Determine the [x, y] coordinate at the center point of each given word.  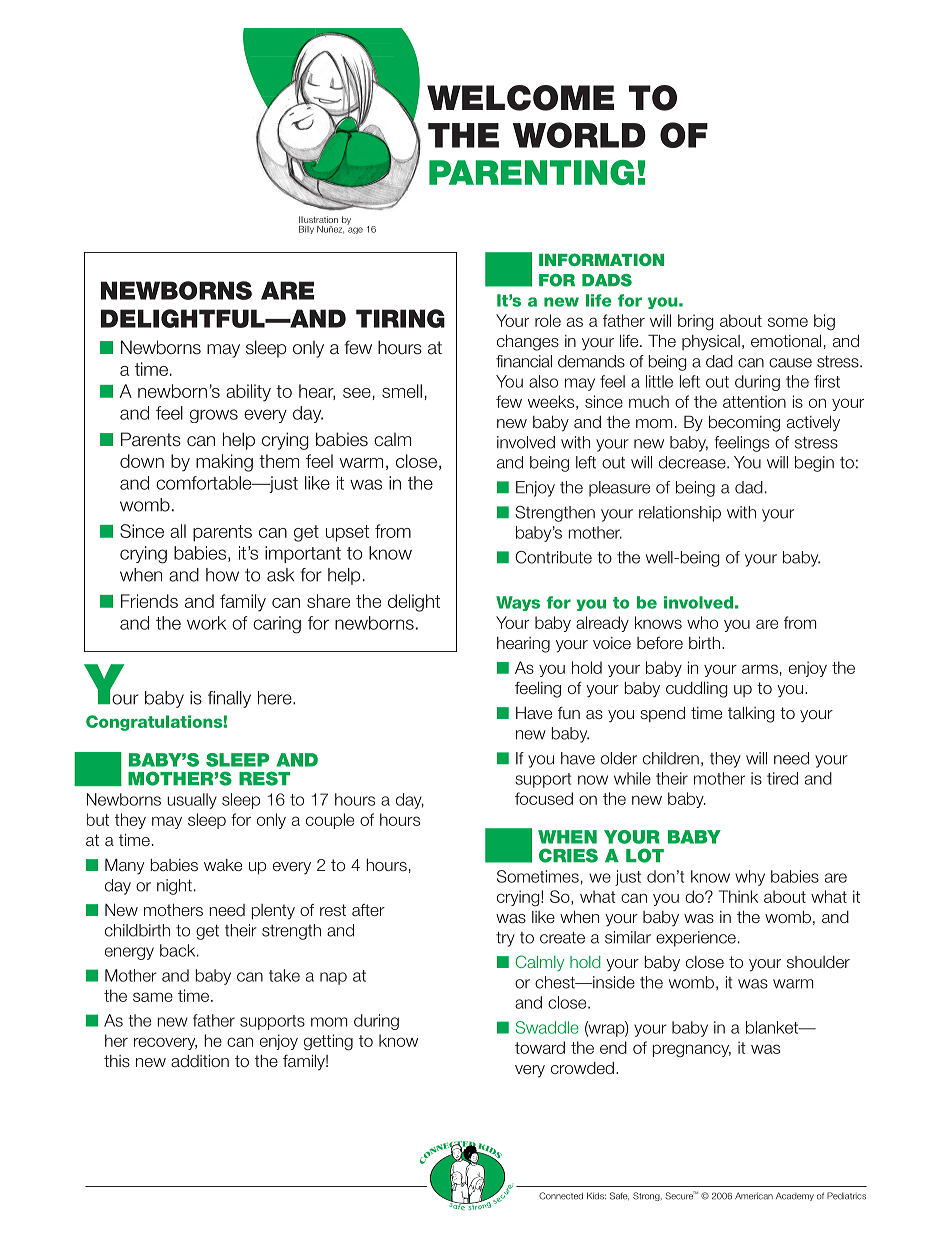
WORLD [579, 135]
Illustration [318, 219]
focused [544, 798]
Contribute [553, 557]
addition [200, 1061]
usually [192, 801]
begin [814, 464]
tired [782, 778]
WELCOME [520, 98]
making [224, 463]
